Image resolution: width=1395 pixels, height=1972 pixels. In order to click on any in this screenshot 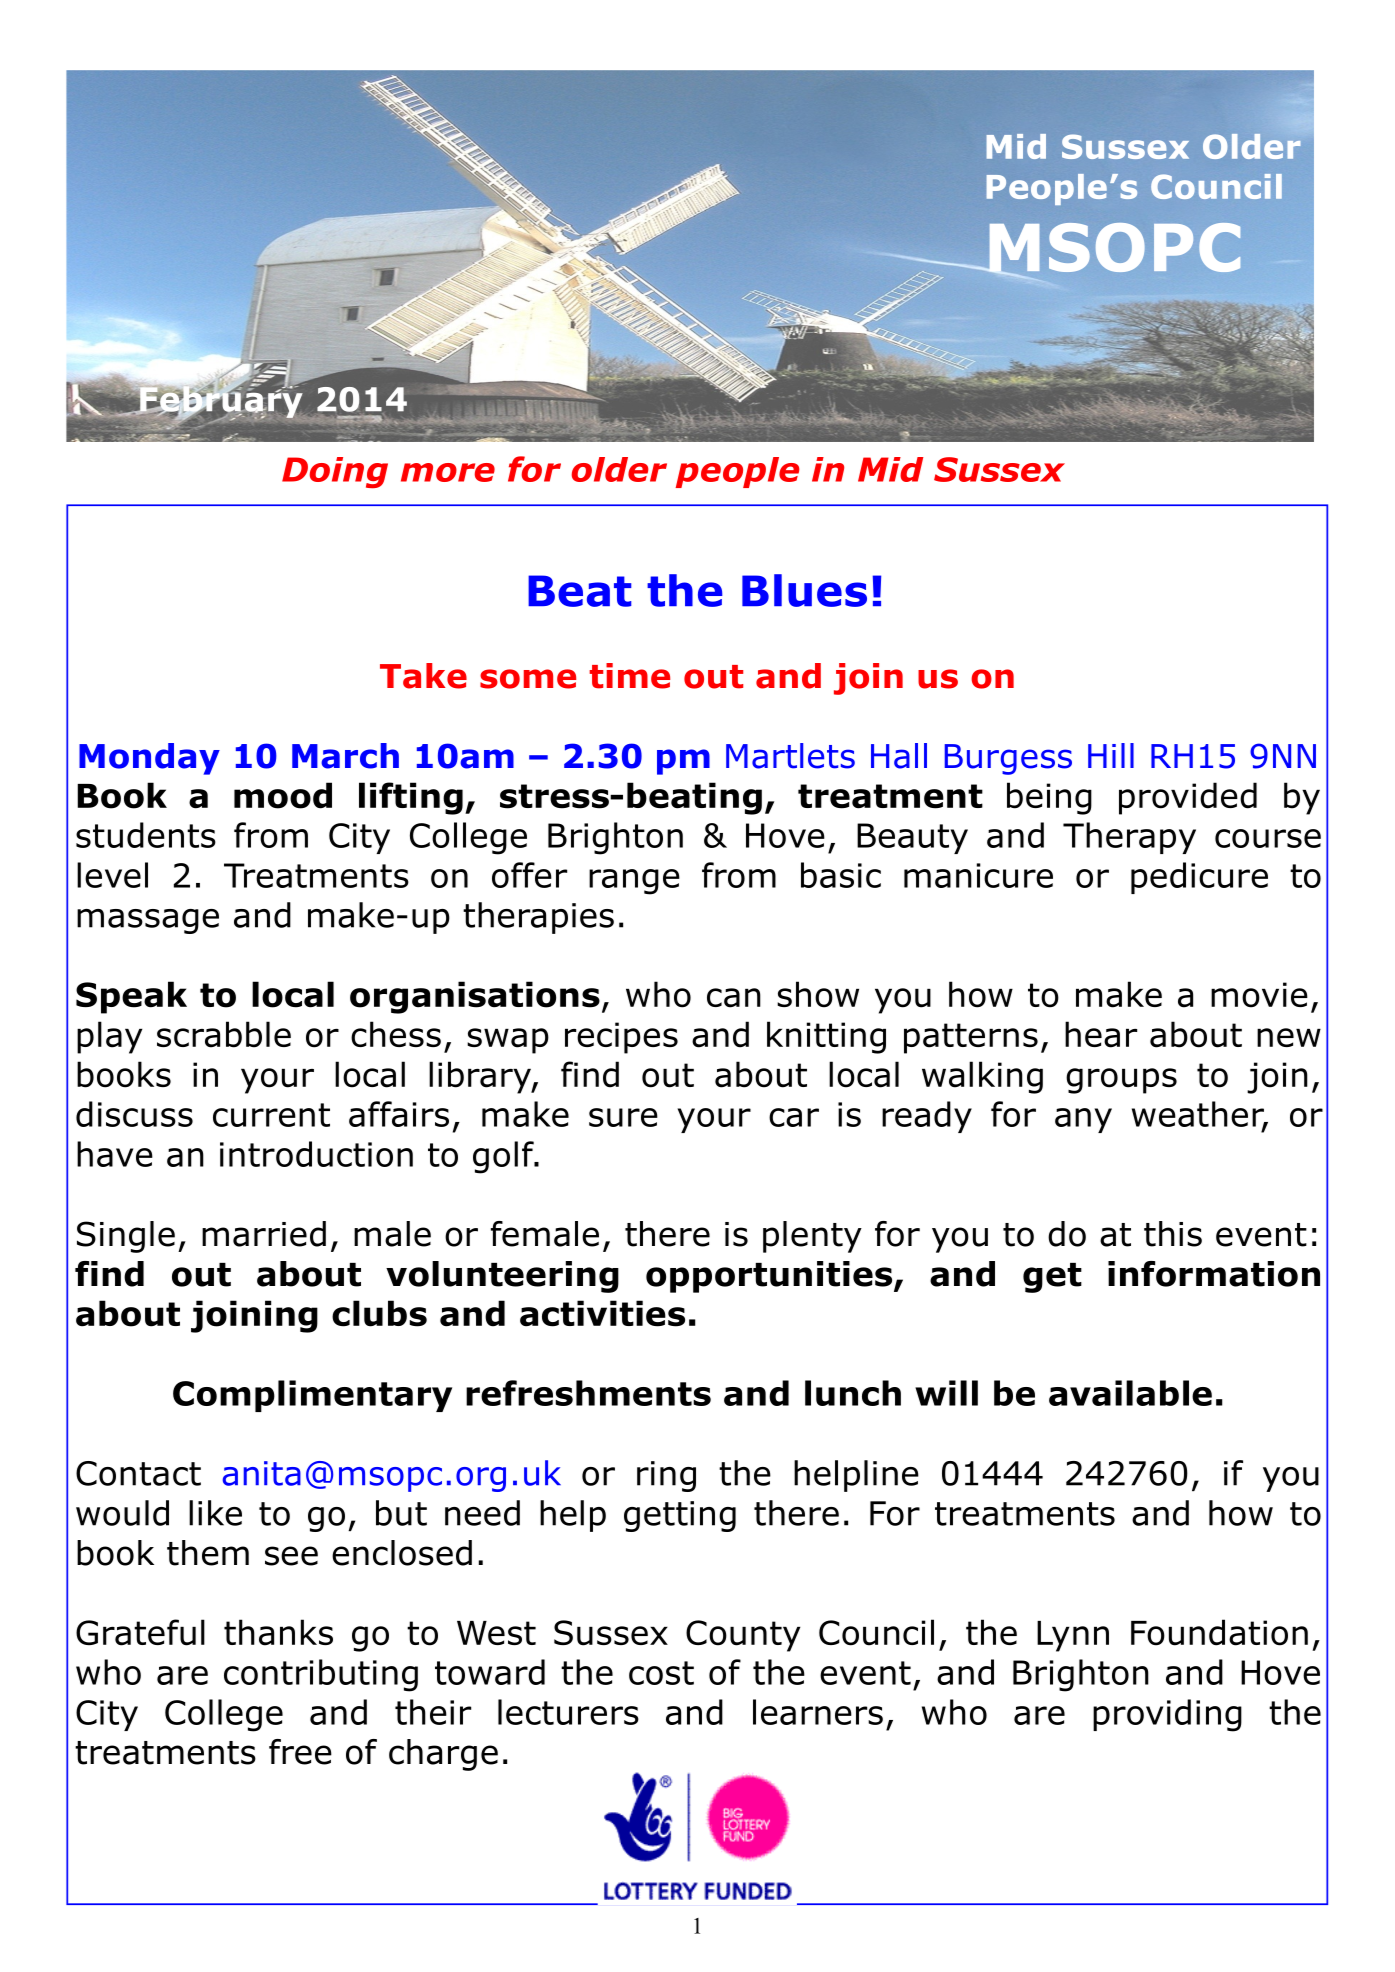, I will do `click(1083, 1120)`.
